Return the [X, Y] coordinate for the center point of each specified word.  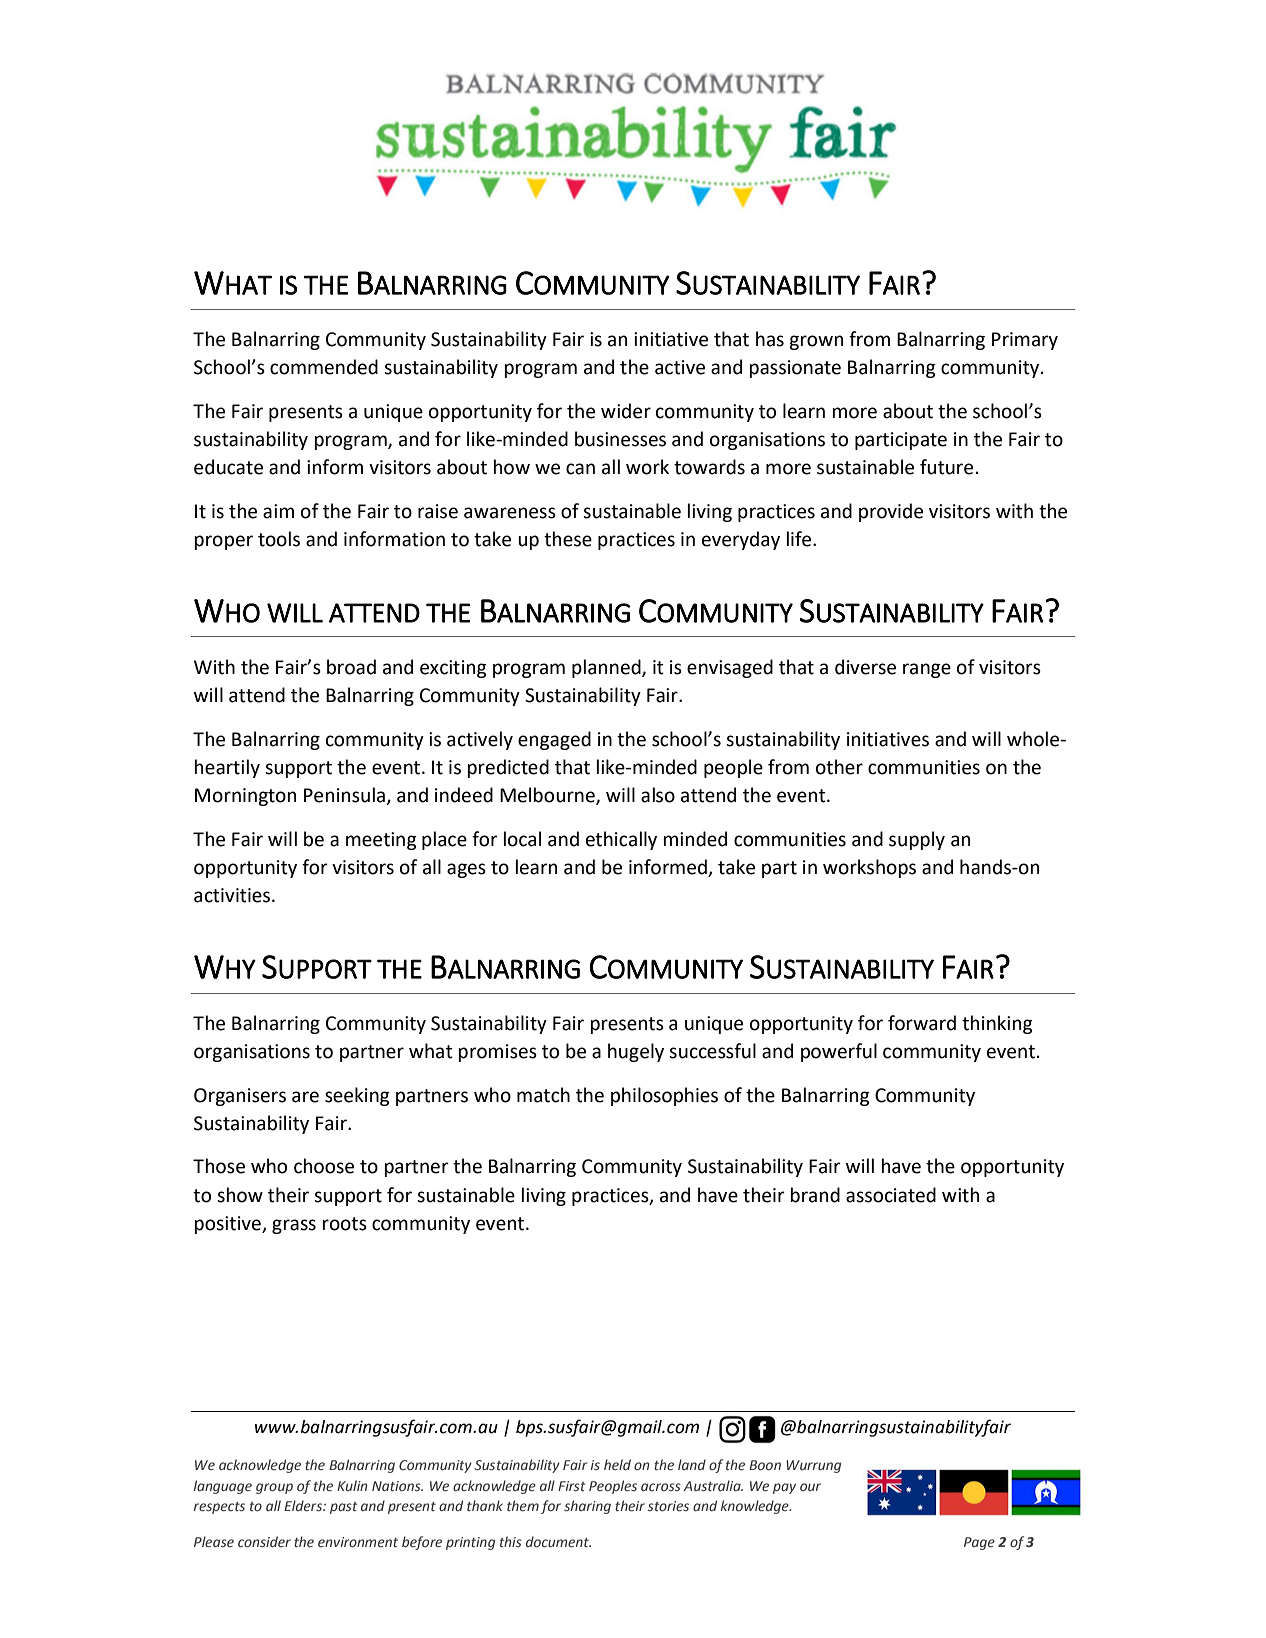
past [344, 1508]
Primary [1025, 341]
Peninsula [345, 796]
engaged [554, 740]
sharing [587, 1507]
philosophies [664, 1096]
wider [626, 411]
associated [891, 1195]
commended [324, 367]
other [839, 767]
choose [324, 1166]
